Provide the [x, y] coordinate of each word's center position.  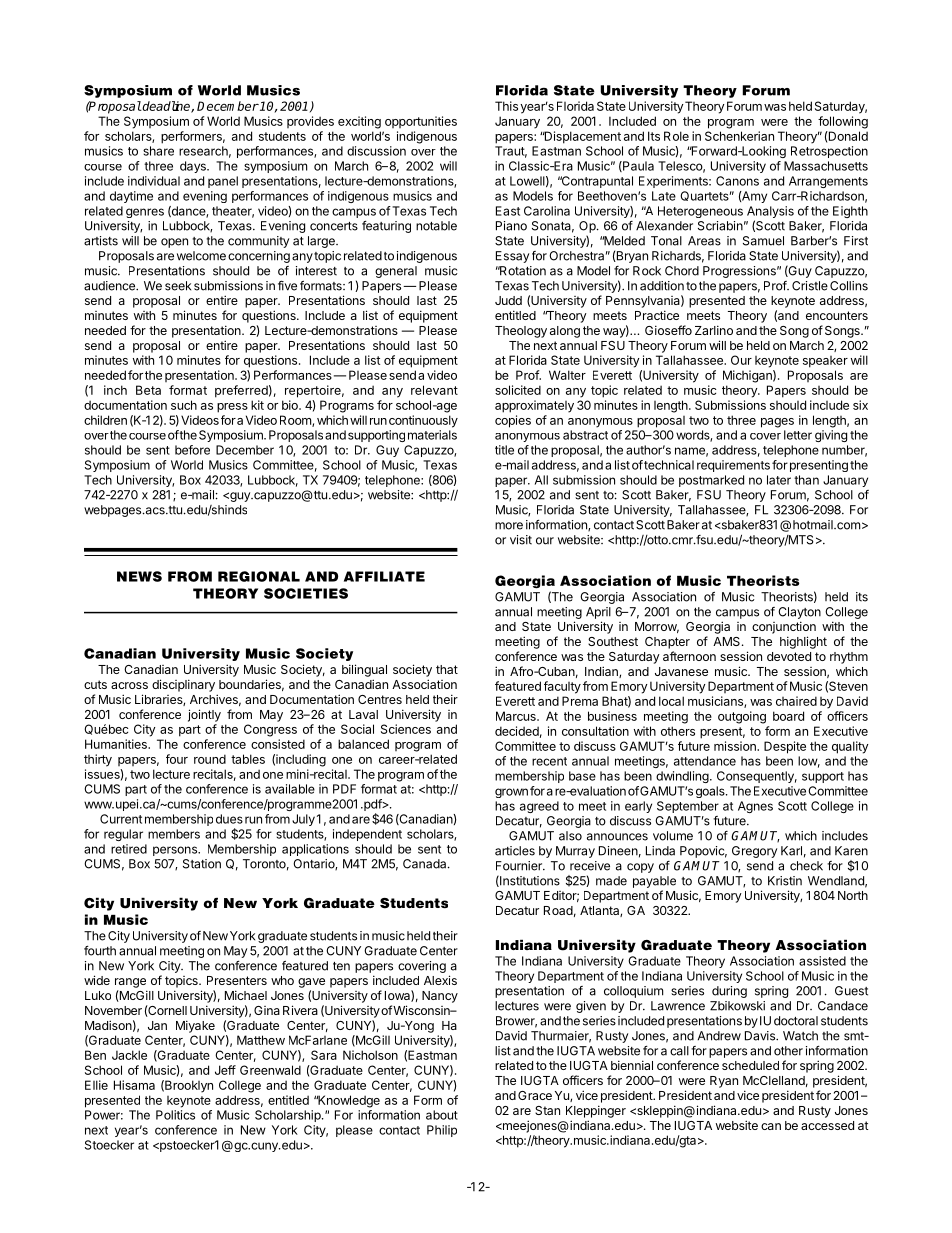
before [192, 450]
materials [432, 435]
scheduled [750, 1065]
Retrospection [829, 152]
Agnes [755, 807]
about [442, 1115]
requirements [733, 466]
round [210, 759]
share [158, 151]
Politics [175, 1115]
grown [511, 793]
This [506, 106]
